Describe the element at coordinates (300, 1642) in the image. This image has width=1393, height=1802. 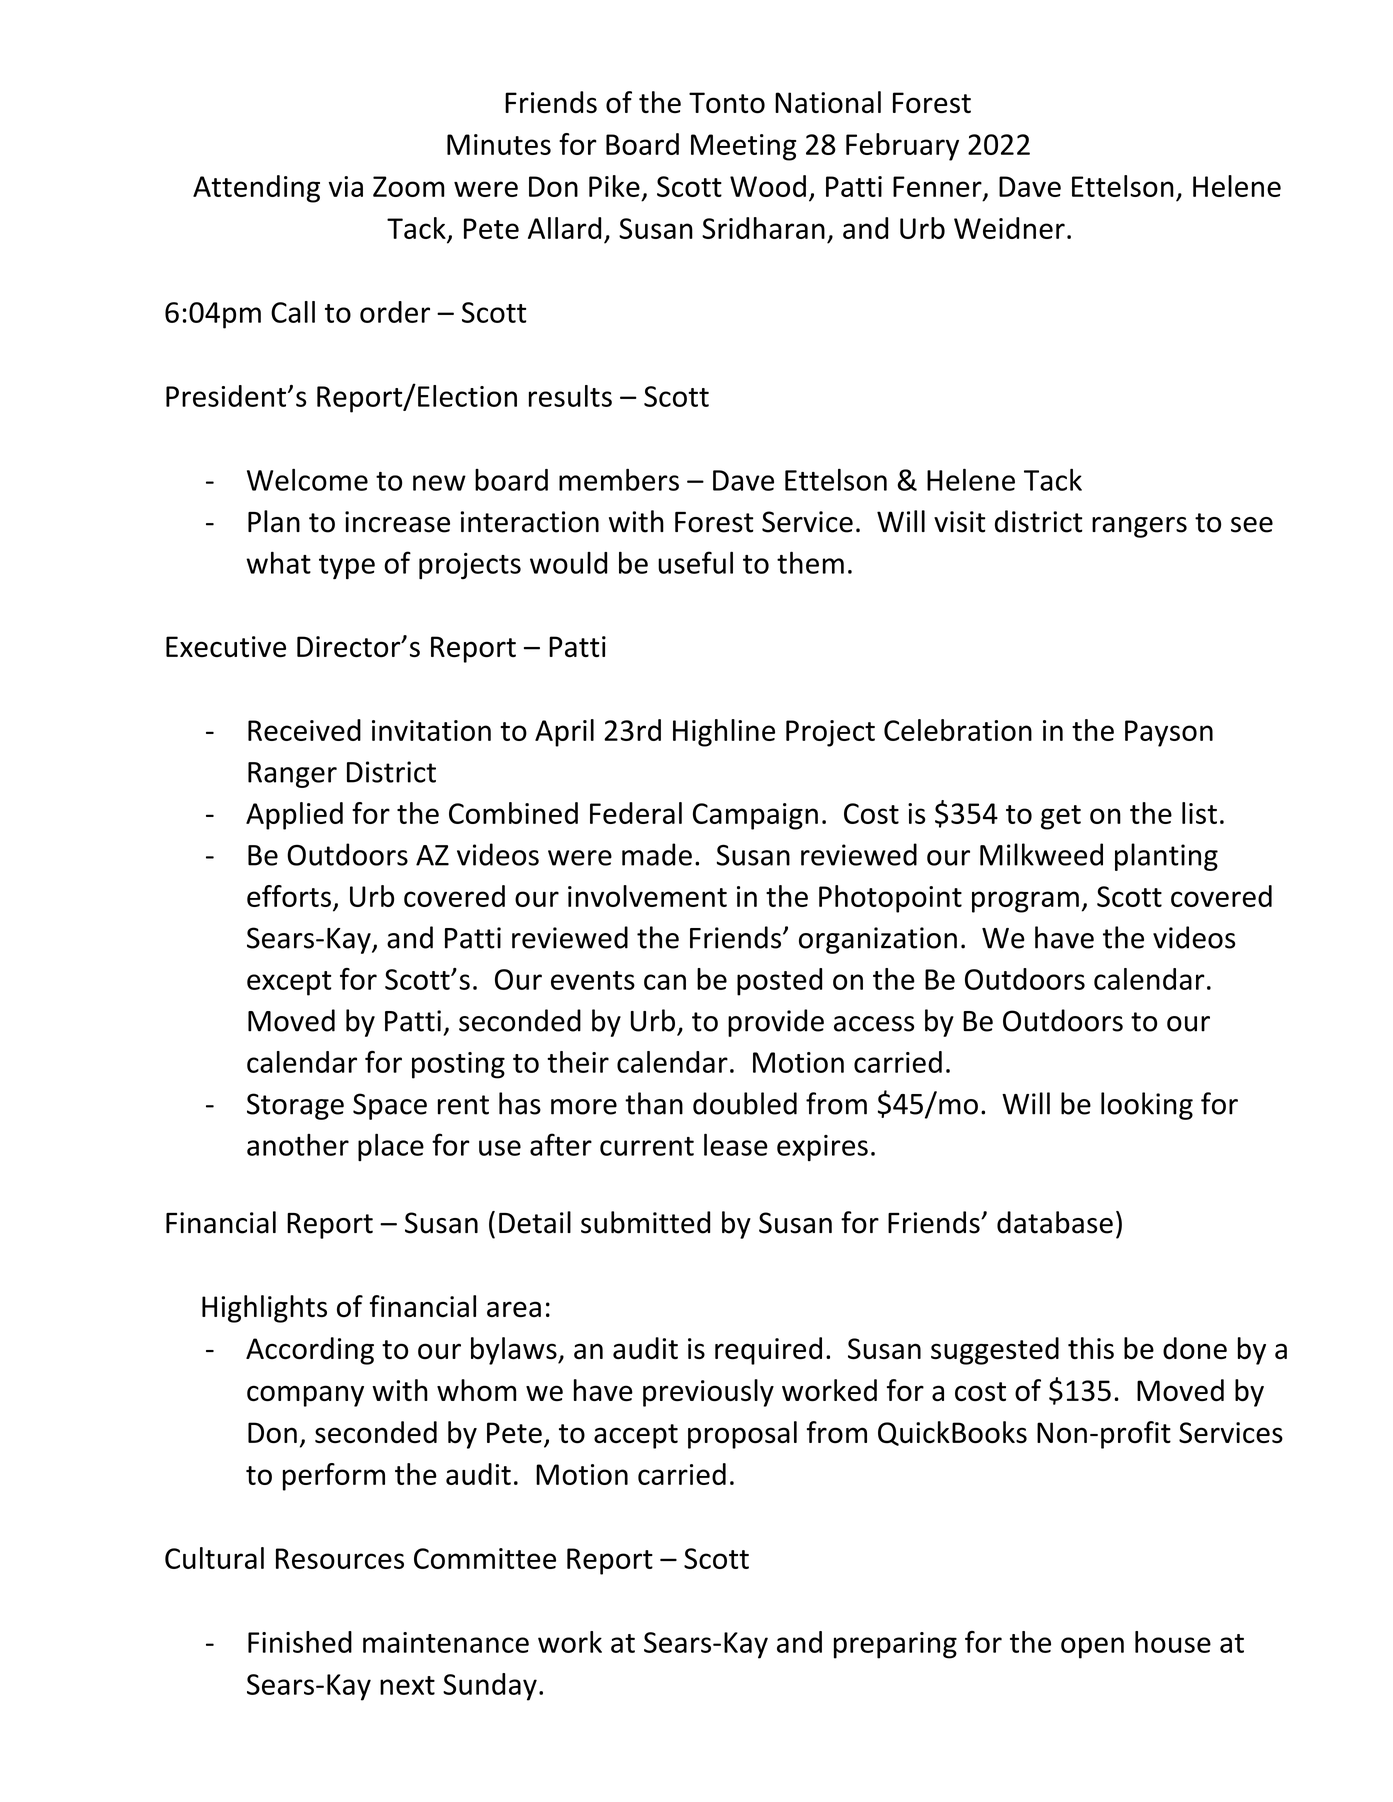
I see `Finished` at that location.
